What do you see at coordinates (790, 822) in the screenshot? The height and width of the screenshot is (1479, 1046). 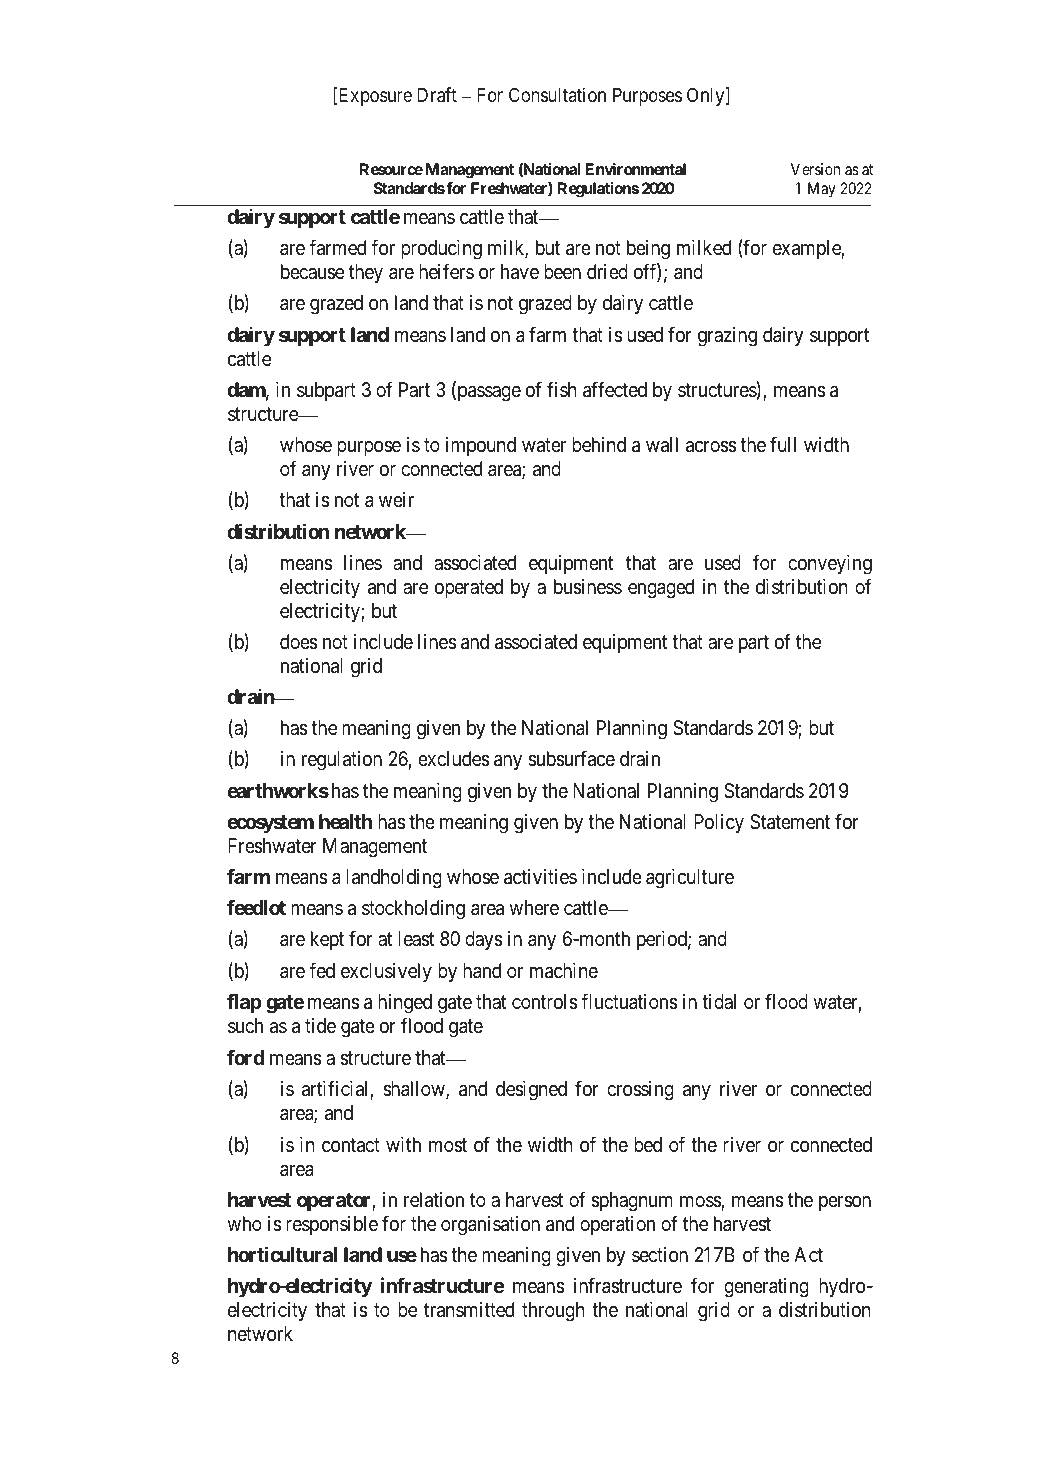 I see `Statement` at bounding box center [790, 822].
